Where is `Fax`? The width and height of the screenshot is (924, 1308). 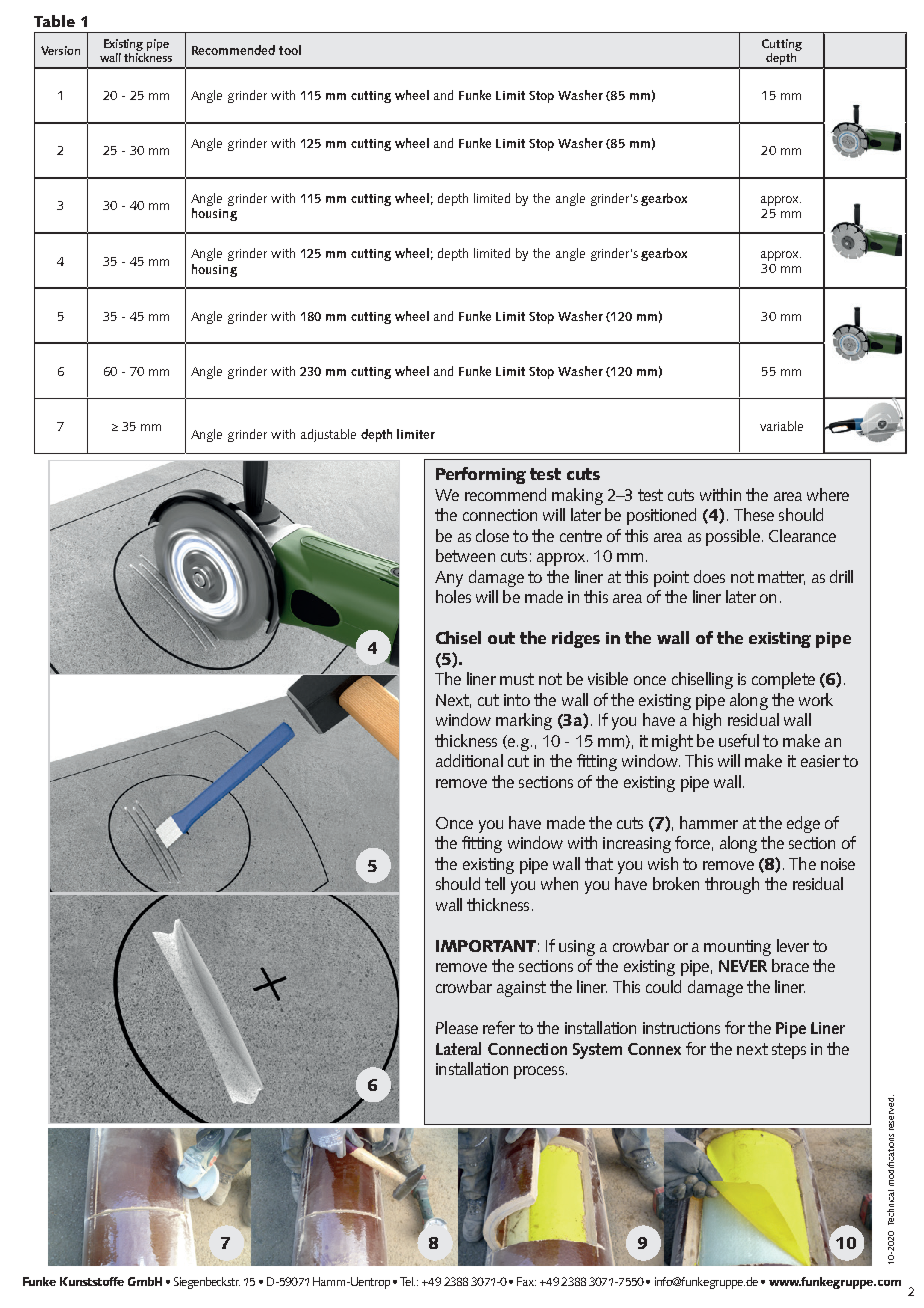 Fax is located at coordinates (526, 1281).
